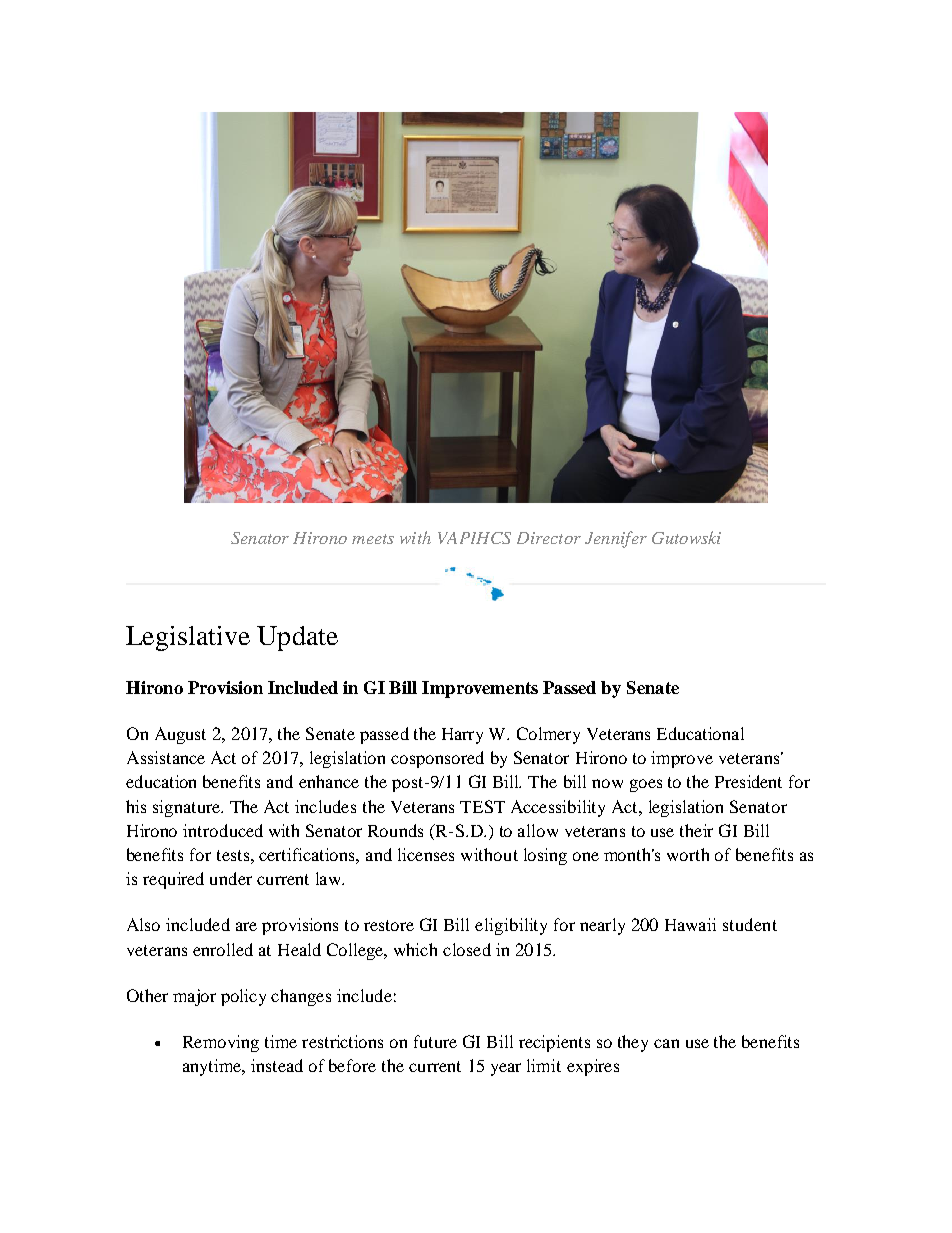  What do you see at coordinates (180, 735) in the image?
I see `August` at bounding box center [180, 735].
